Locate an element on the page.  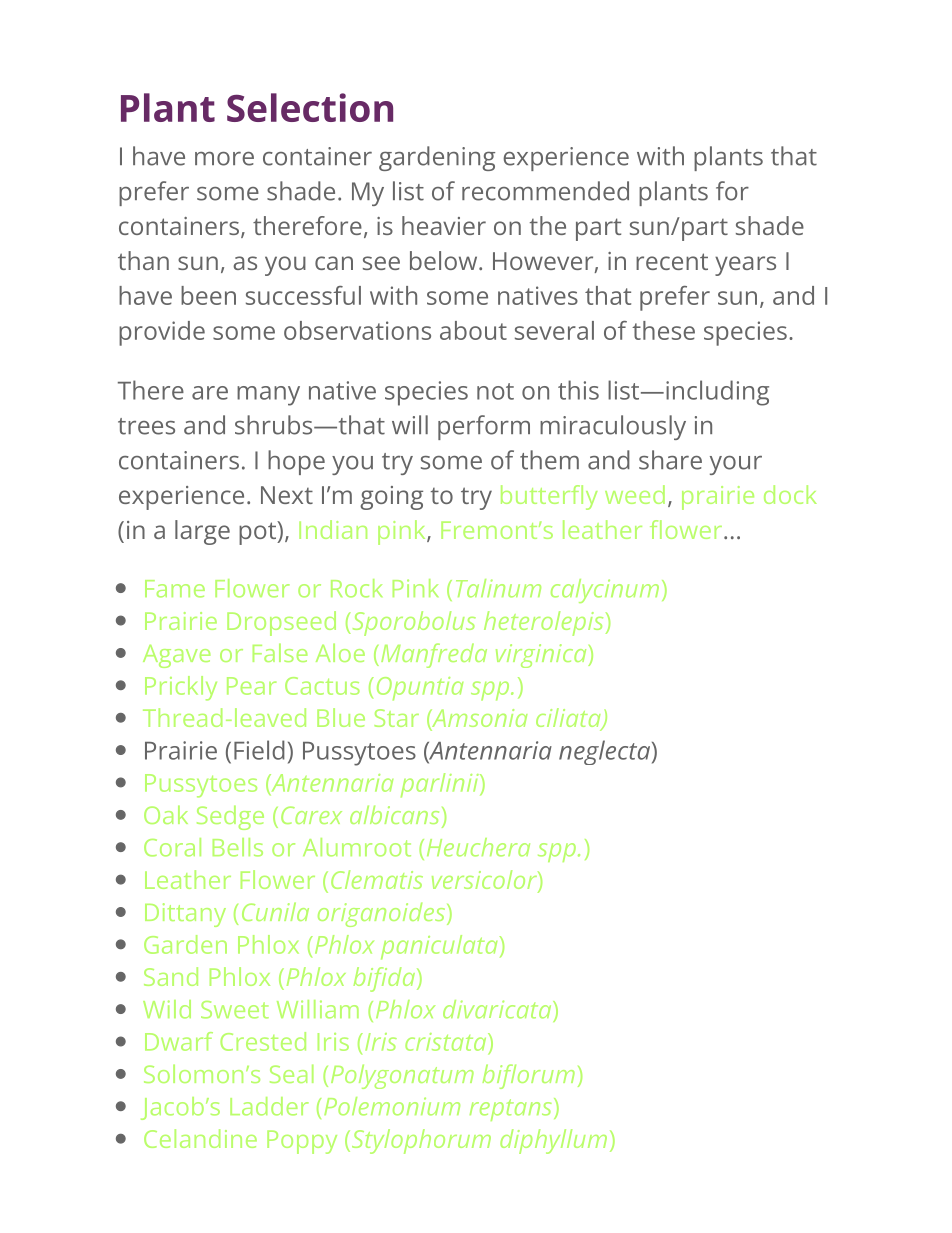
albicans is located at coordinates (394, 814).
